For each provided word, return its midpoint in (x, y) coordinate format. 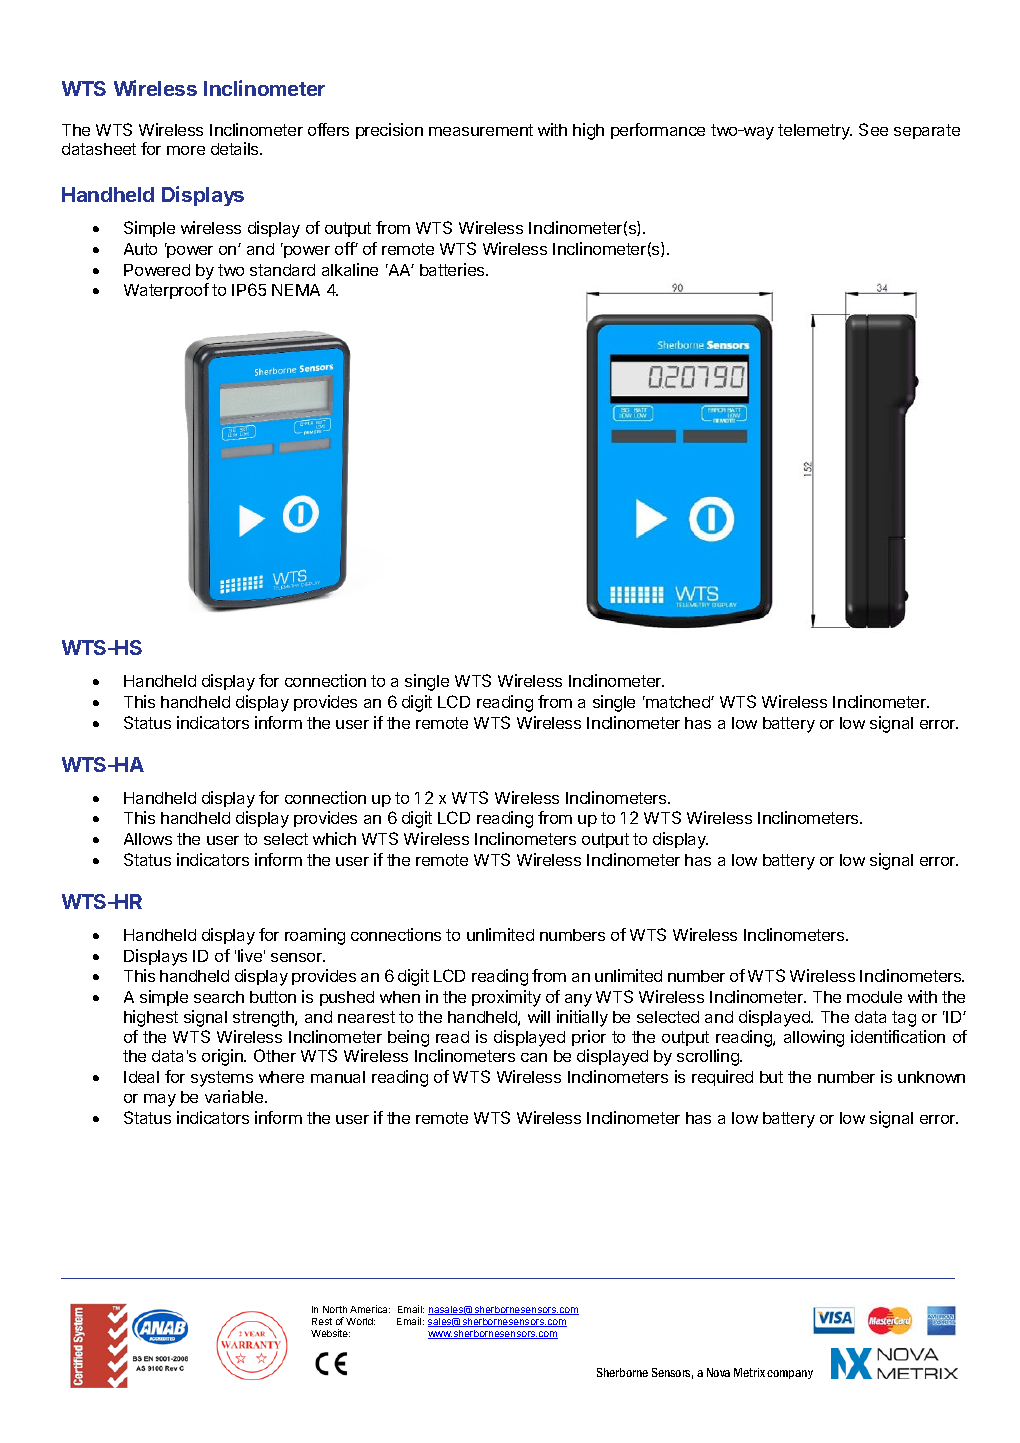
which (334, 838)
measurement (481, 130)
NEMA (296, 290)
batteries (453, 269)
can (534, 1057)
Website (330, 1333)
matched (678, 702)
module (874, 997)
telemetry (815, 132)
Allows (148, 839)
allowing (814, 1038)
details (236, 148)
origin (223, 1057)
